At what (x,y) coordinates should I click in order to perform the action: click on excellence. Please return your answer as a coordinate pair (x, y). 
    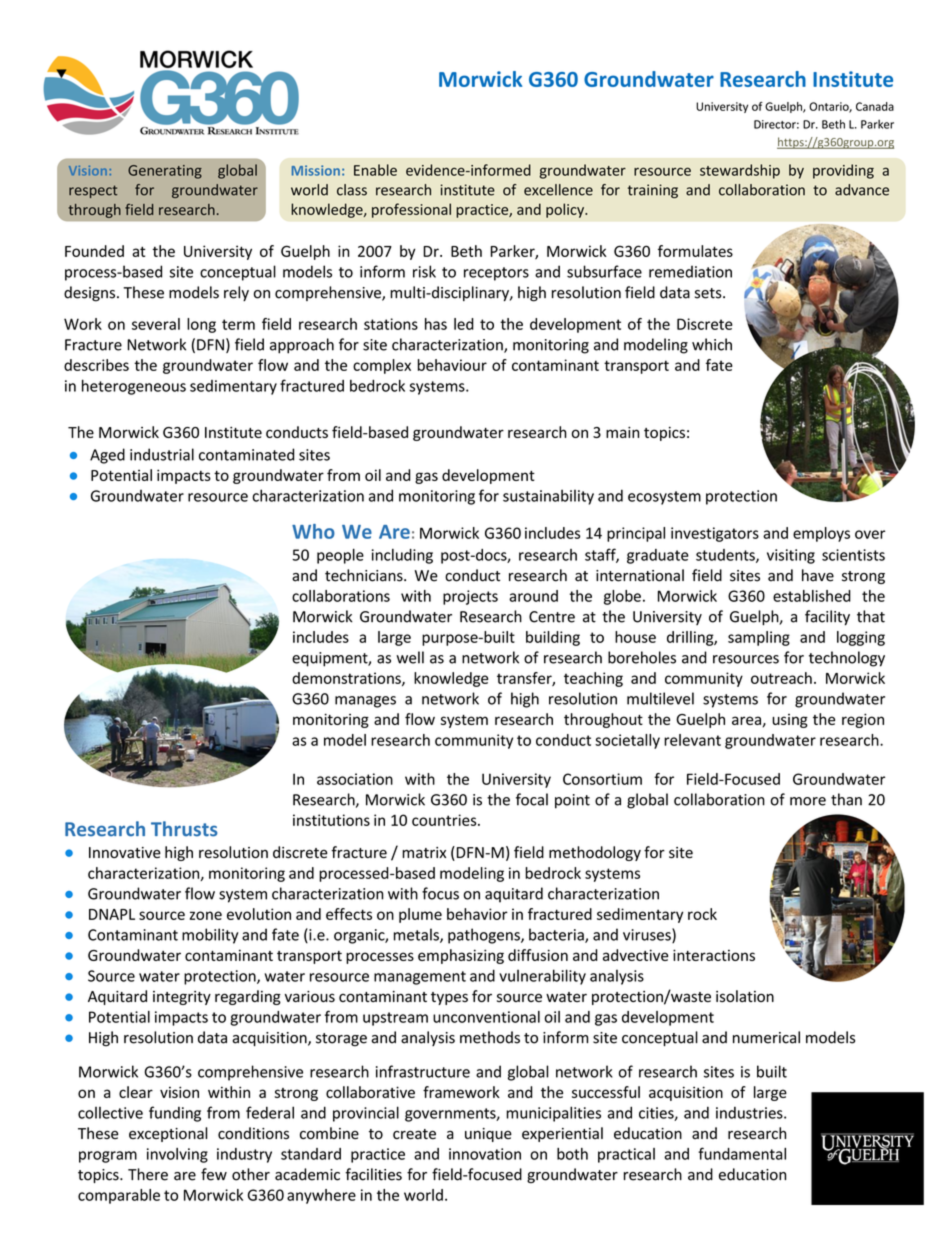
    Looking at the image, I should click on (558, 190).
